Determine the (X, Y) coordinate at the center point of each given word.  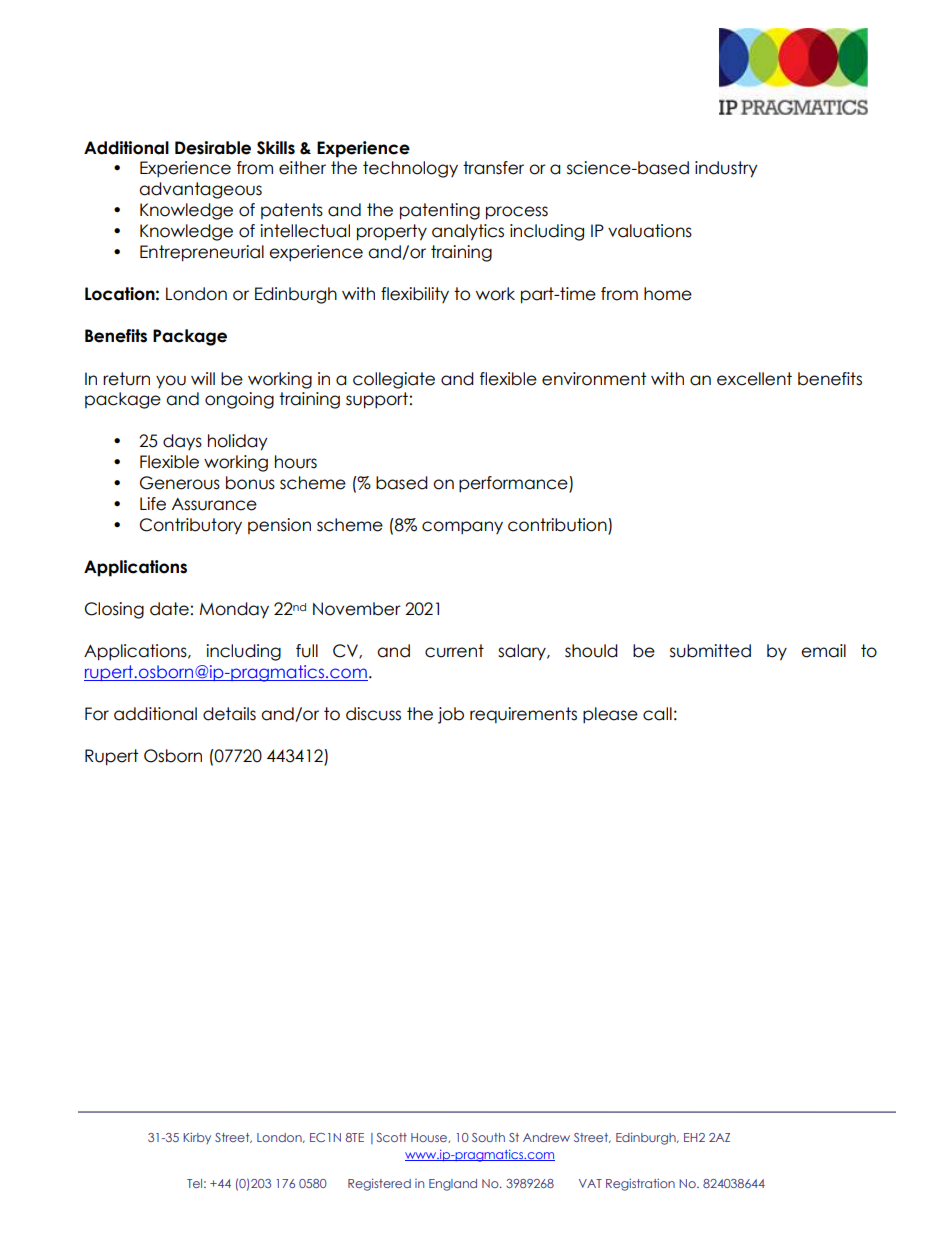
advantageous (200, 190)
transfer (493, 168)
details (229, 714)
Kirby (197, 1138)
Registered (379, 1184)
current (454, 651)
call (657, 714)
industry (726, 169)
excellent (754, 379)
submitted (710, 651)
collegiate (394, 380)
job (451, 715)
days (182, 442)
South (488, 1137)
